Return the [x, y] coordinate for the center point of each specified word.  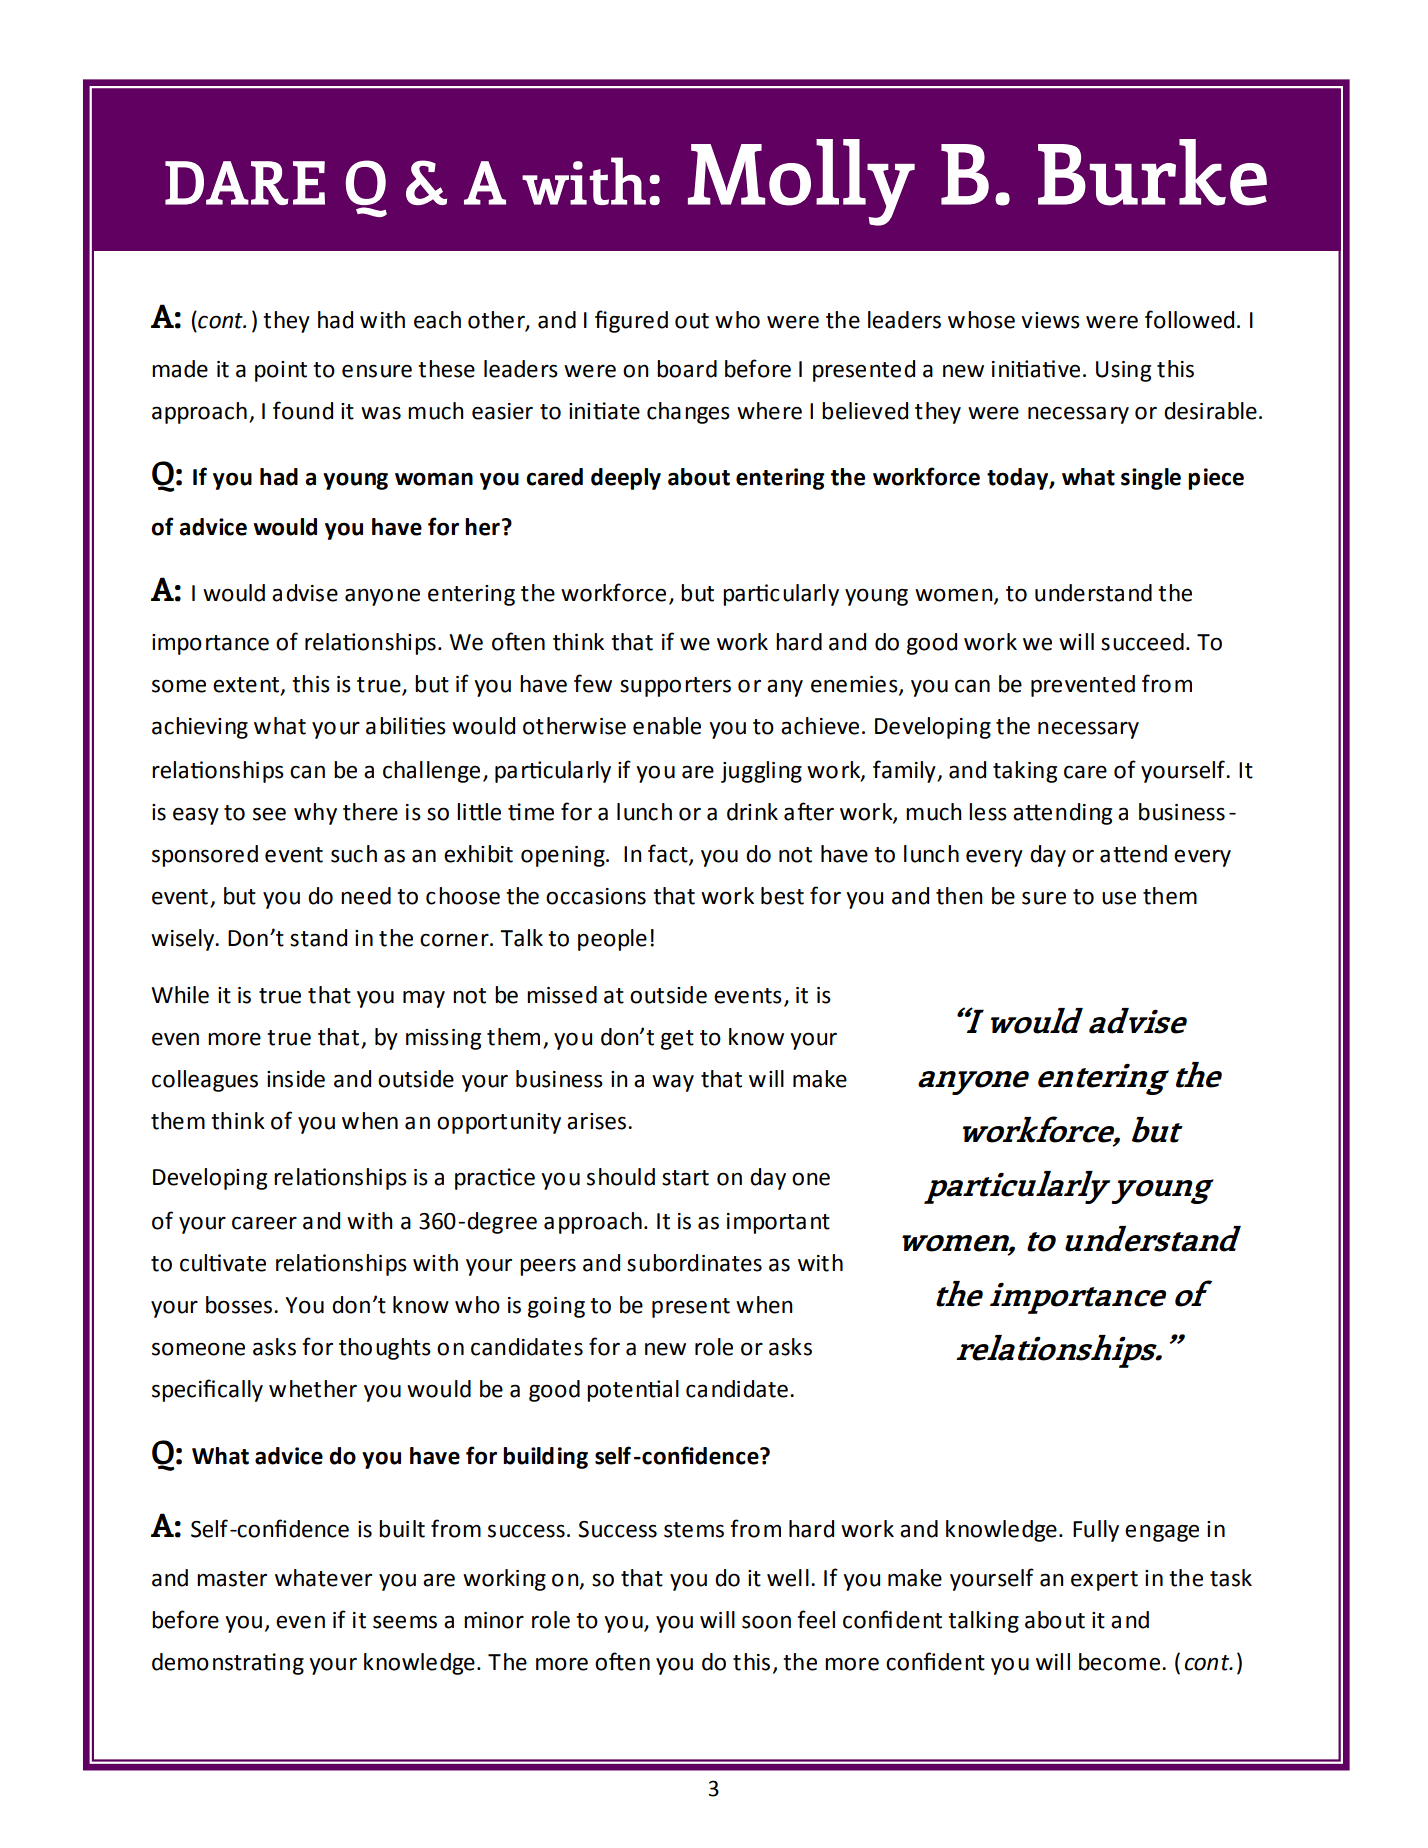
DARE [245, 183]
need [366, 896]
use [1119, 898]
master [232, 1579]
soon [766, 1622]
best [782, 896]
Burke [1152, 172]
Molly [801, 182]
